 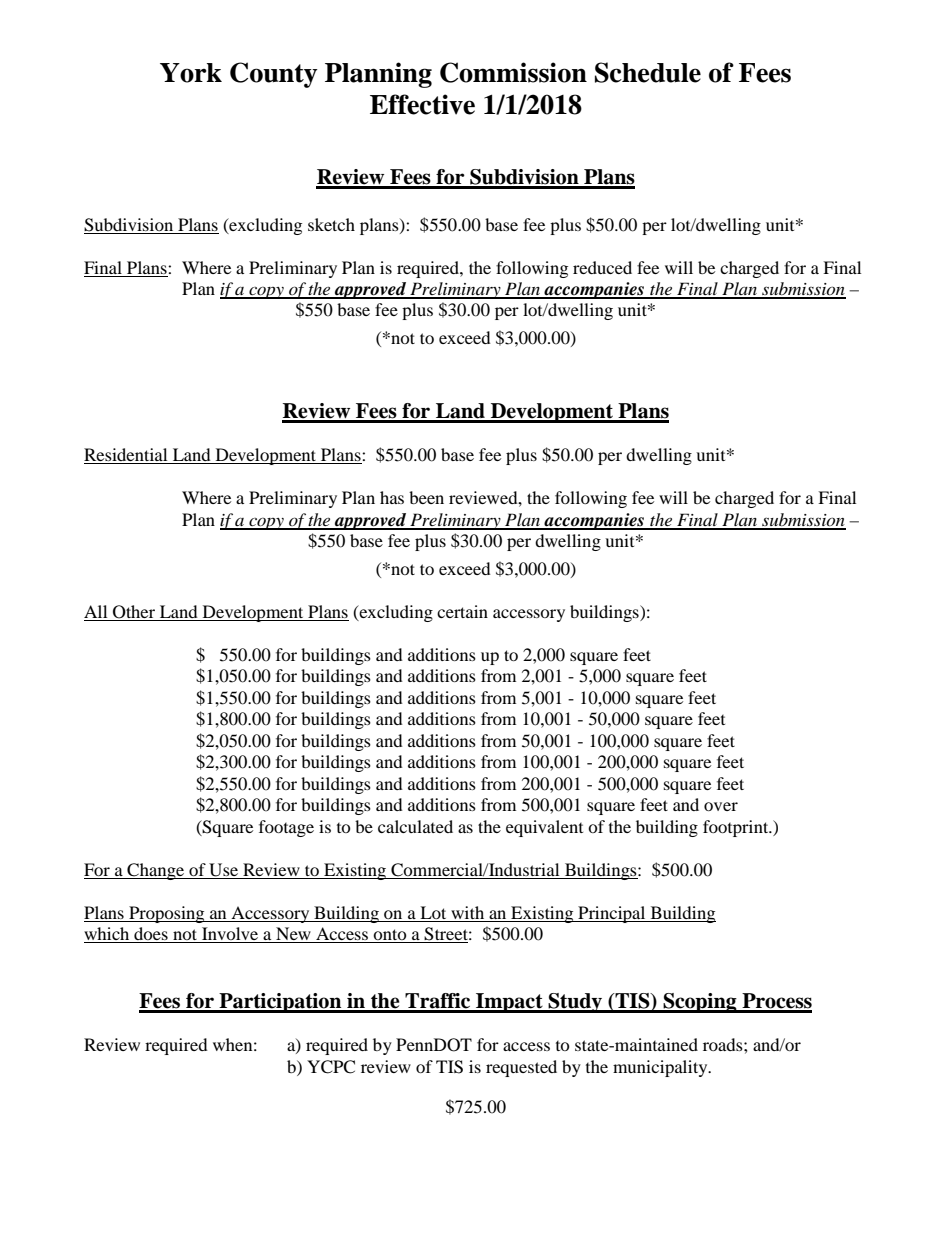 What do you see at coordinates (737, 828) in the screenshot?
I see `footprint` at bounding box center [737, 828].
